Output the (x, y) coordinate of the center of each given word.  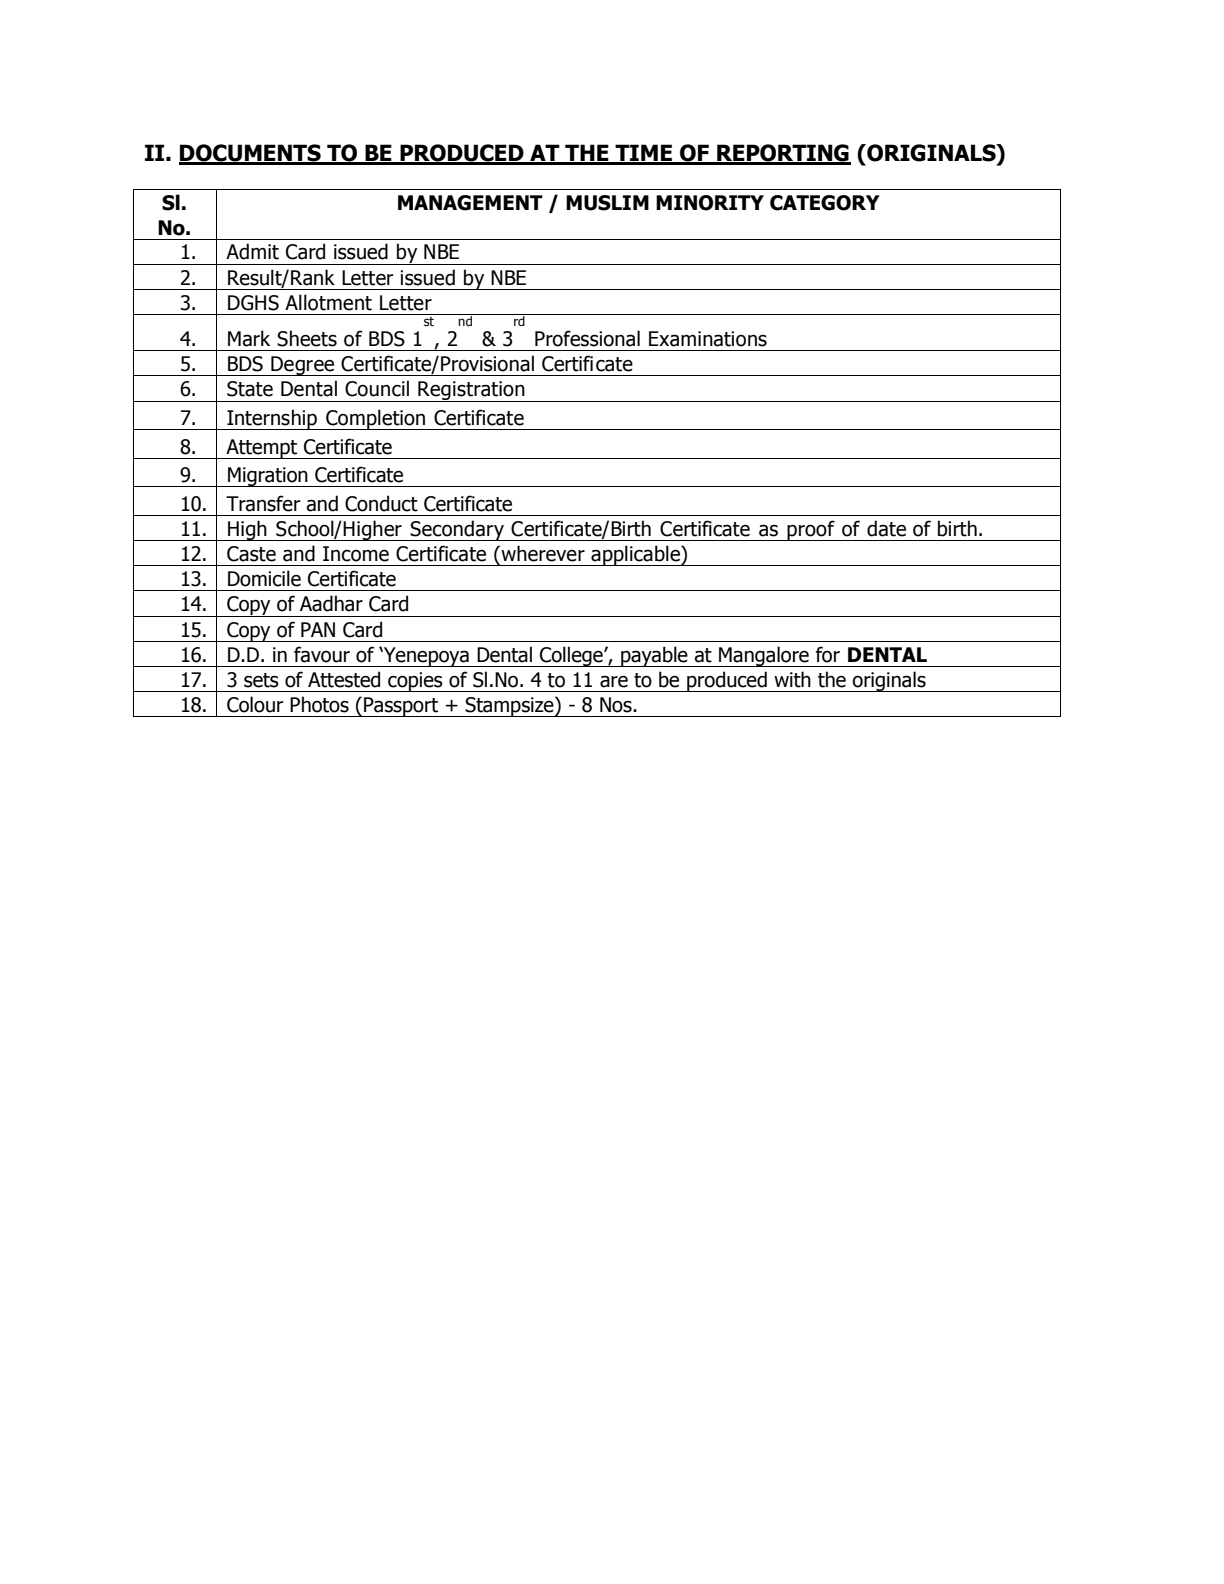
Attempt (262, 449)
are (614, 681)
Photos (319, 704)
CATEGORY (825, 203)
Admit (252, 251)
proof (811, 530)
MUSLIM (607, 203)
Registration (471, 391)
